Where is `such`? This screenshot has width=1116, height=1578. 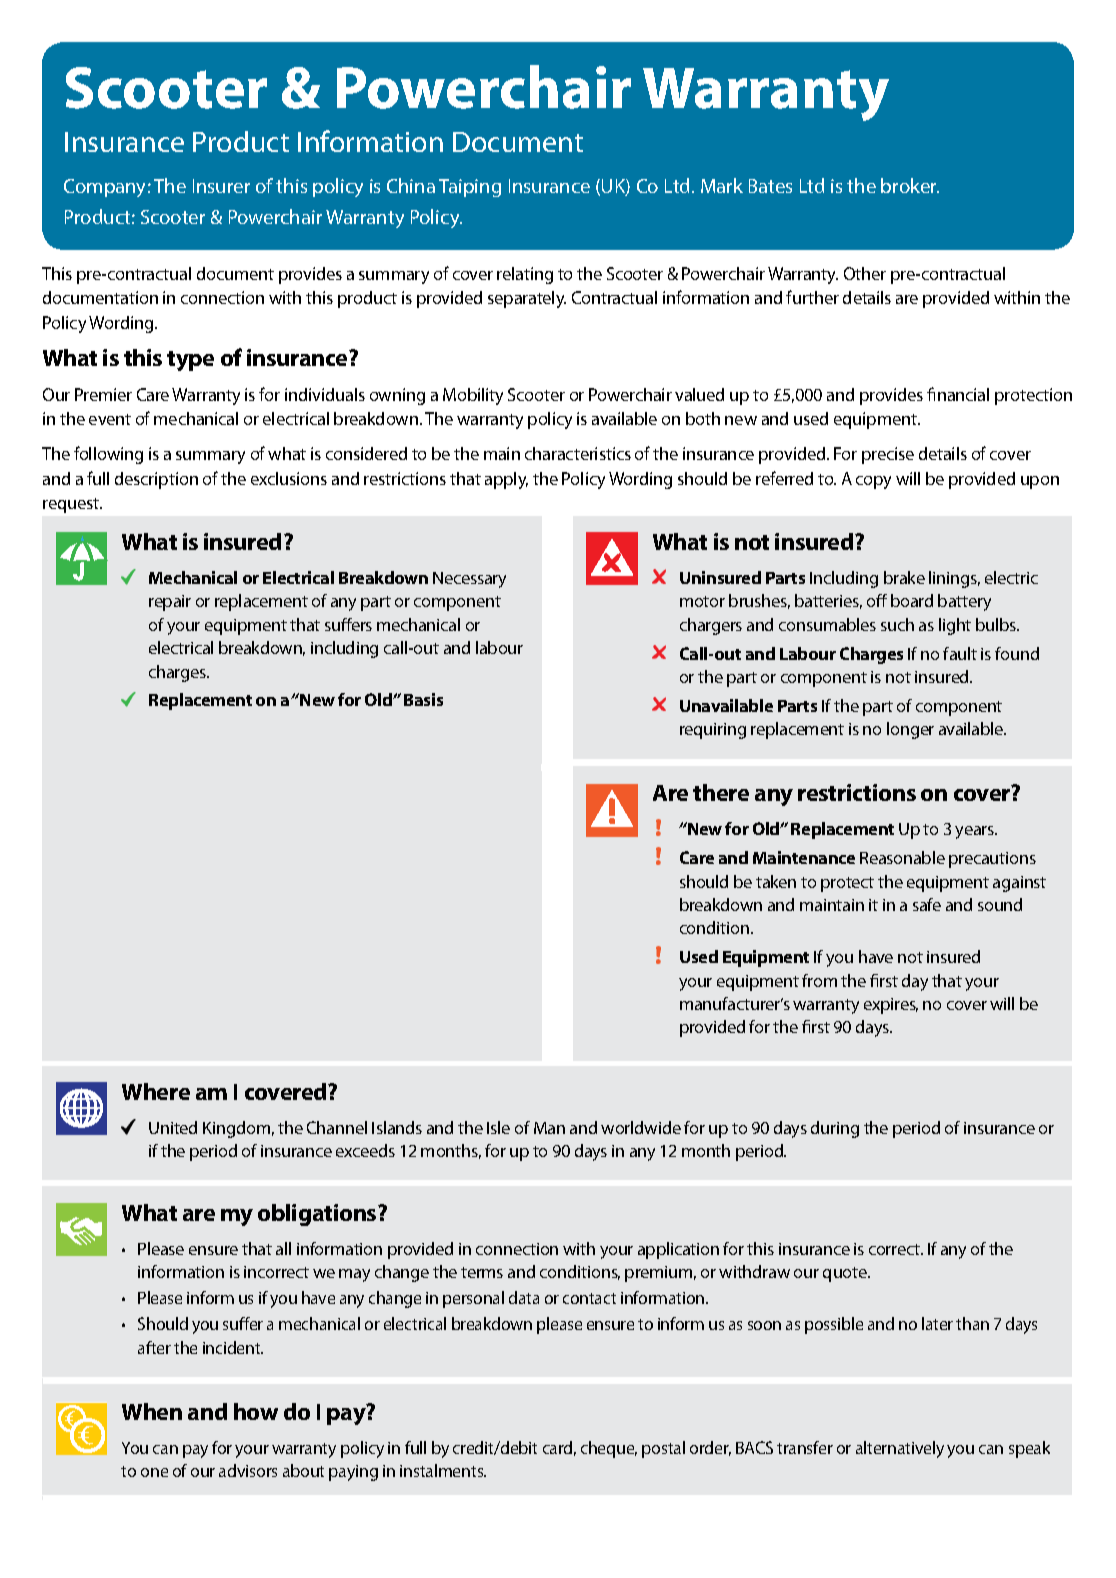 such is located at coordinates (897, 624).
